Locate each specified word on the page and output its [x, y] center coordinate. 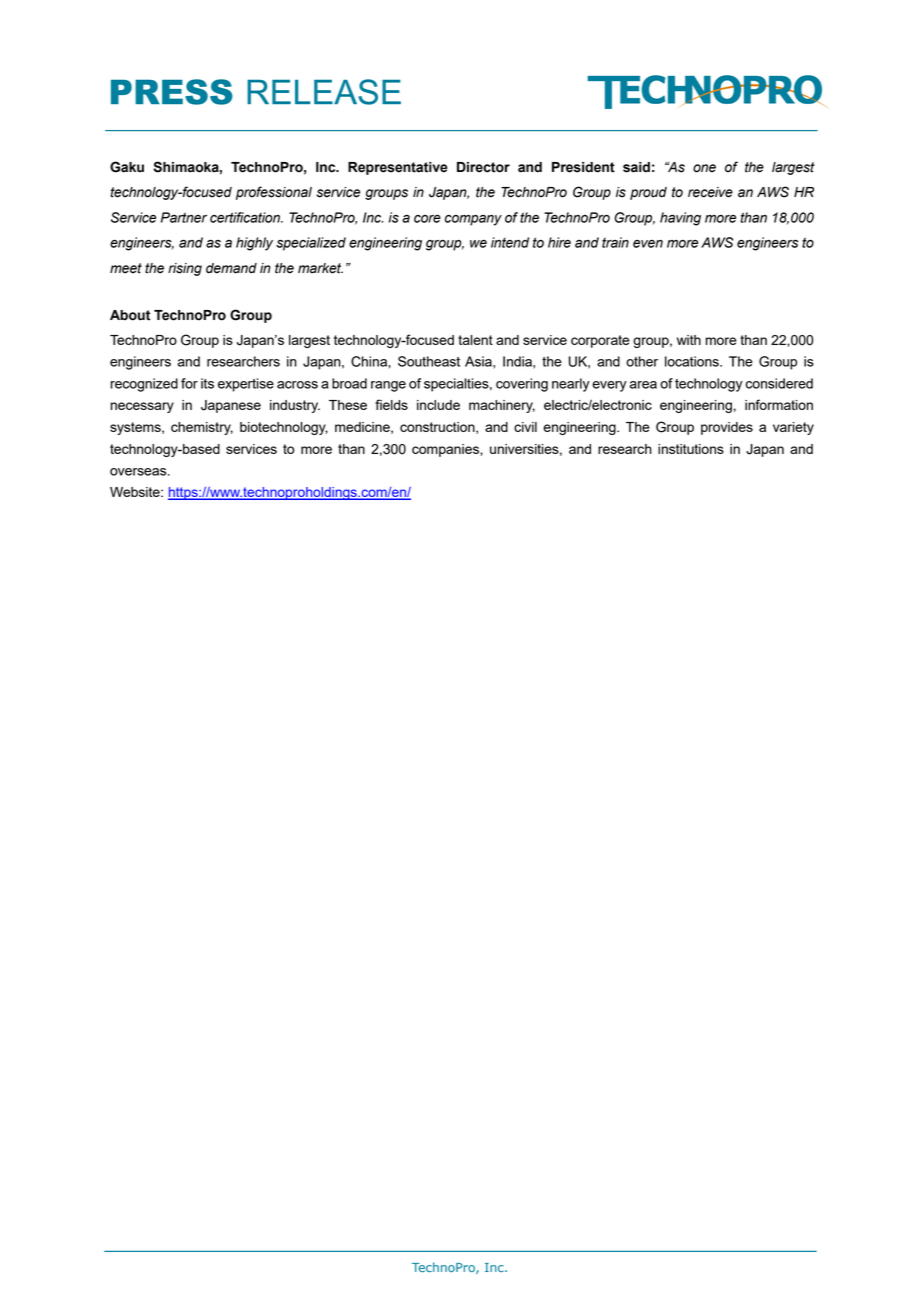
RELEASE [324, 92]
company [473, 220]
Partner [184, 217]
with [689, 340]
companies [446, 450]
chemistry [202, 428]
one [704, 168]
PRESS [172, 92]
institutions [691, 449]
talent [475, 340]
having [680, 219]
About [130, 315]
